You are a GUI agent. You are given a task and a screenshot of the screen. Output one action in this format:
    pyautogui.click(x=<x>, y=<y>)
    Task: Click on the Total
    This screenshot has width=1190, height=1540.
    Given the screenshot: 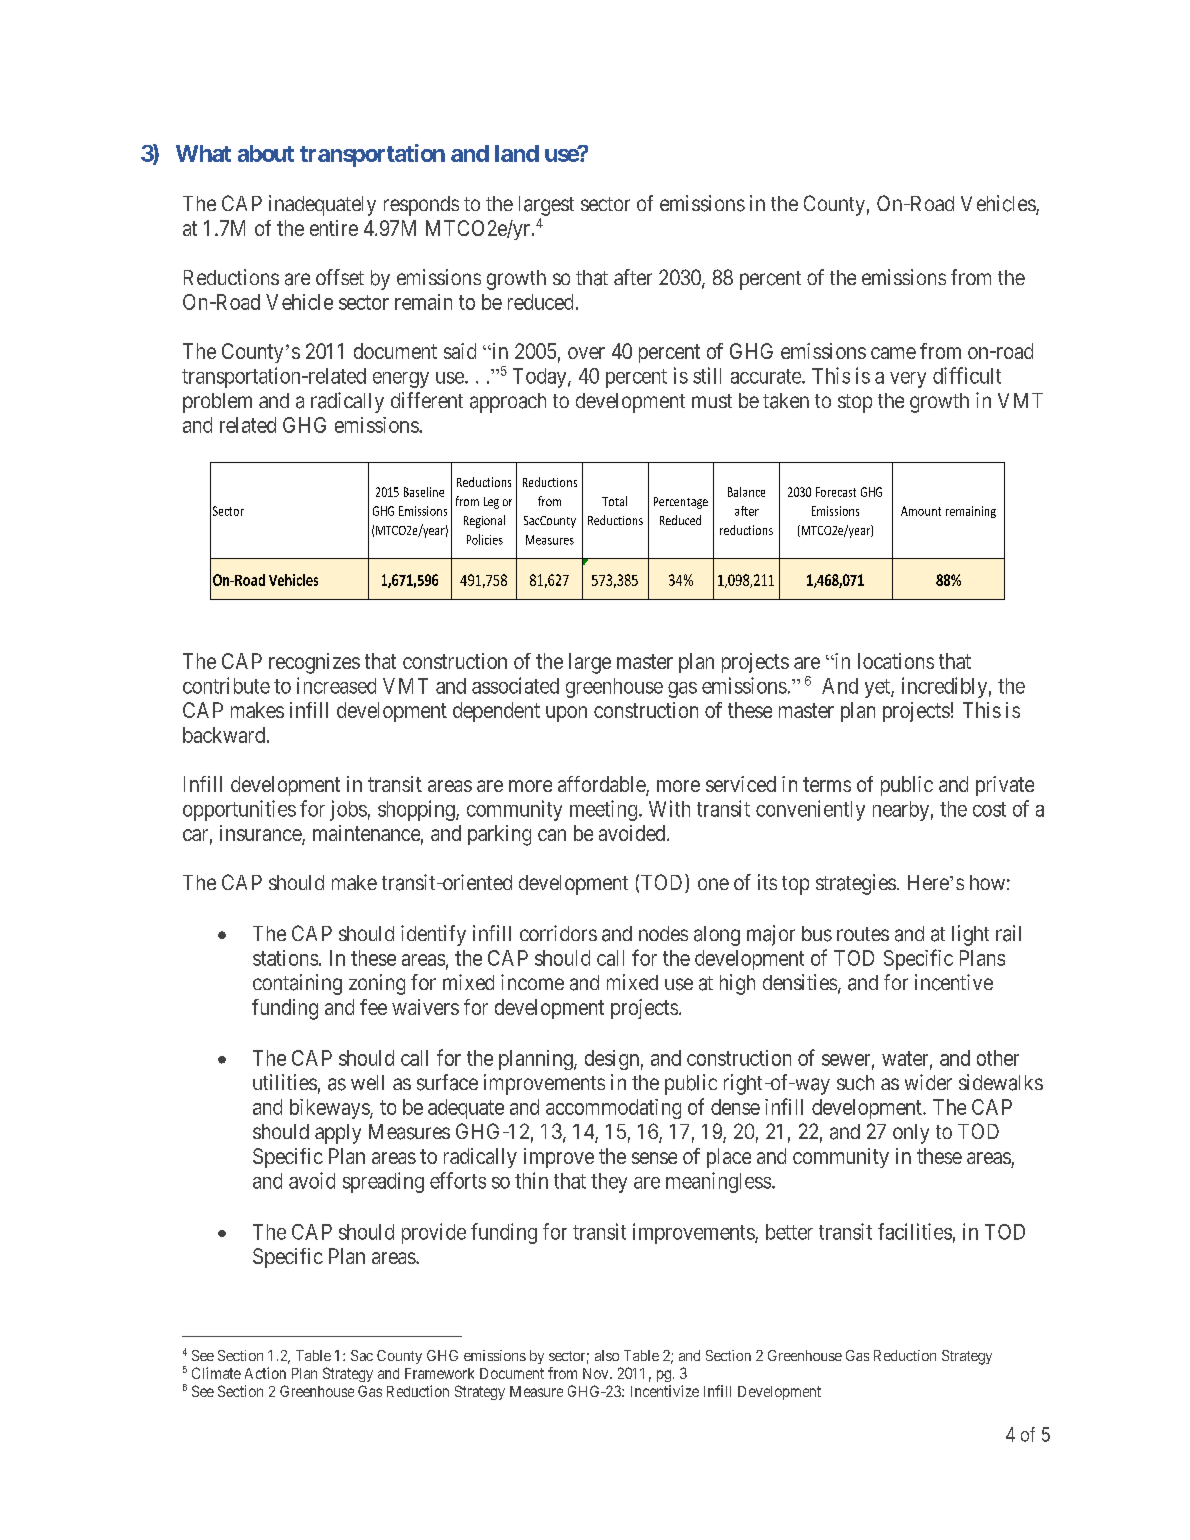 What is the action you would take?
    pyautogui.click(x=614, y=501)
